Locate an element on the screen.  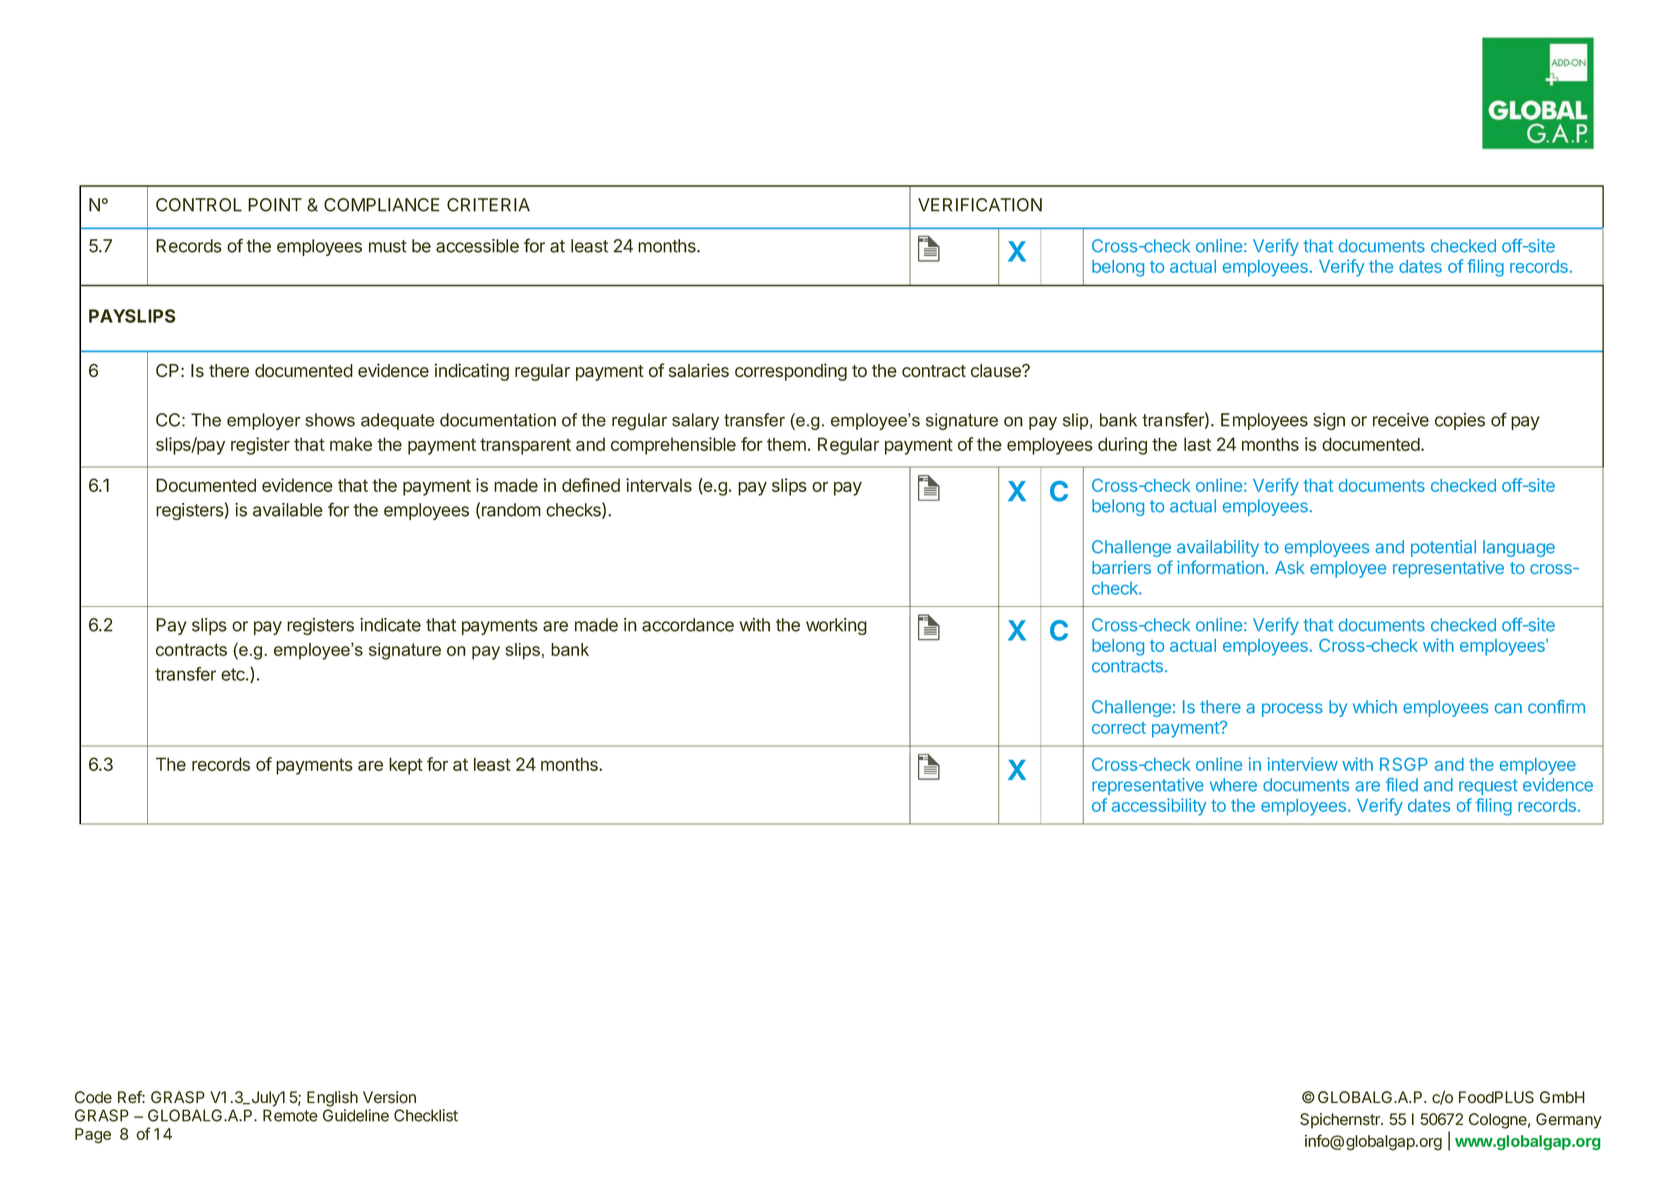
kept is located at coordinates (406, 766).
